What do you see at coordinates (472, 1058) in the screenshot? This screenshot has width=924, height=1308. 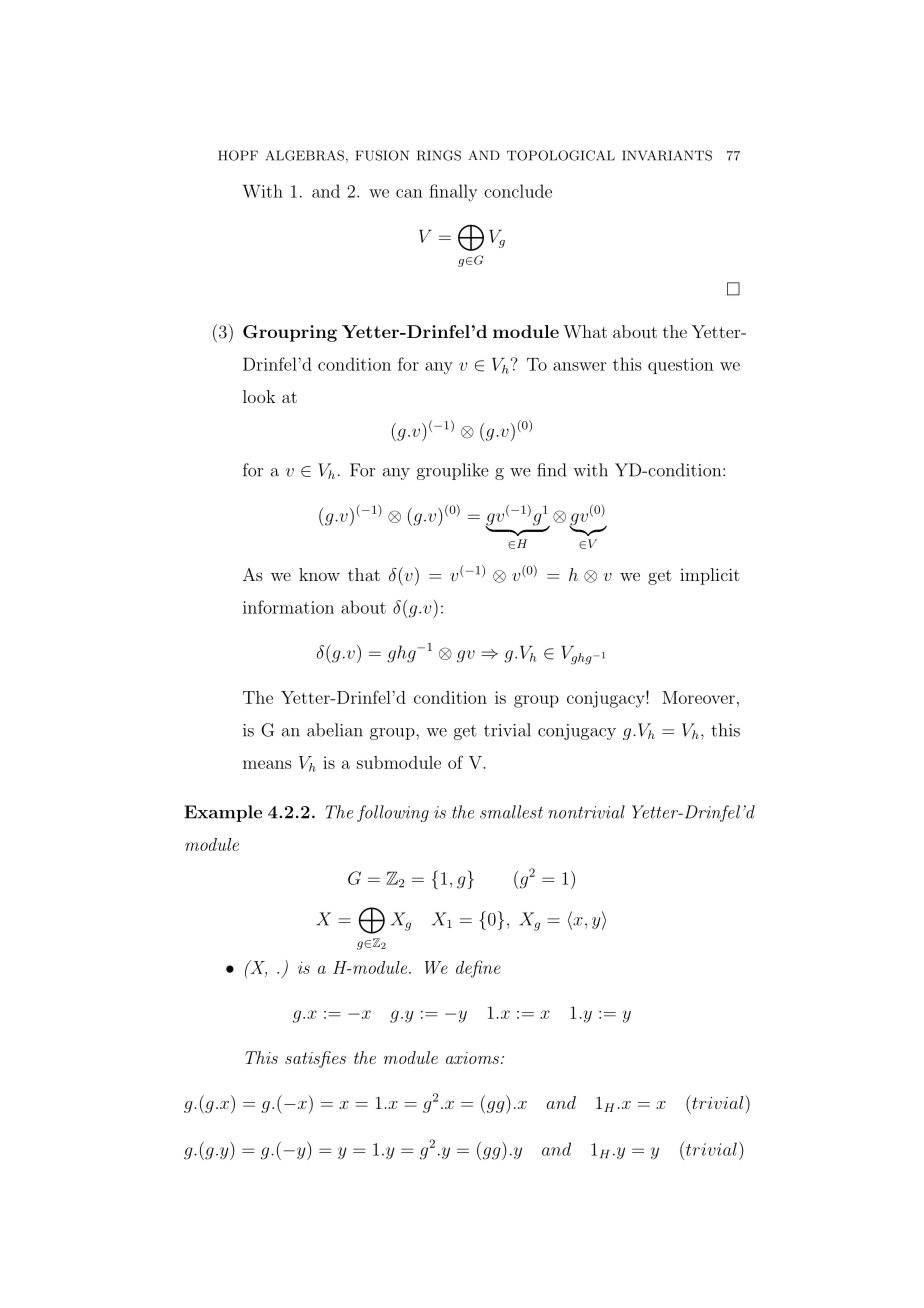 I see `axioms` at bounding box center [472, 1058].
